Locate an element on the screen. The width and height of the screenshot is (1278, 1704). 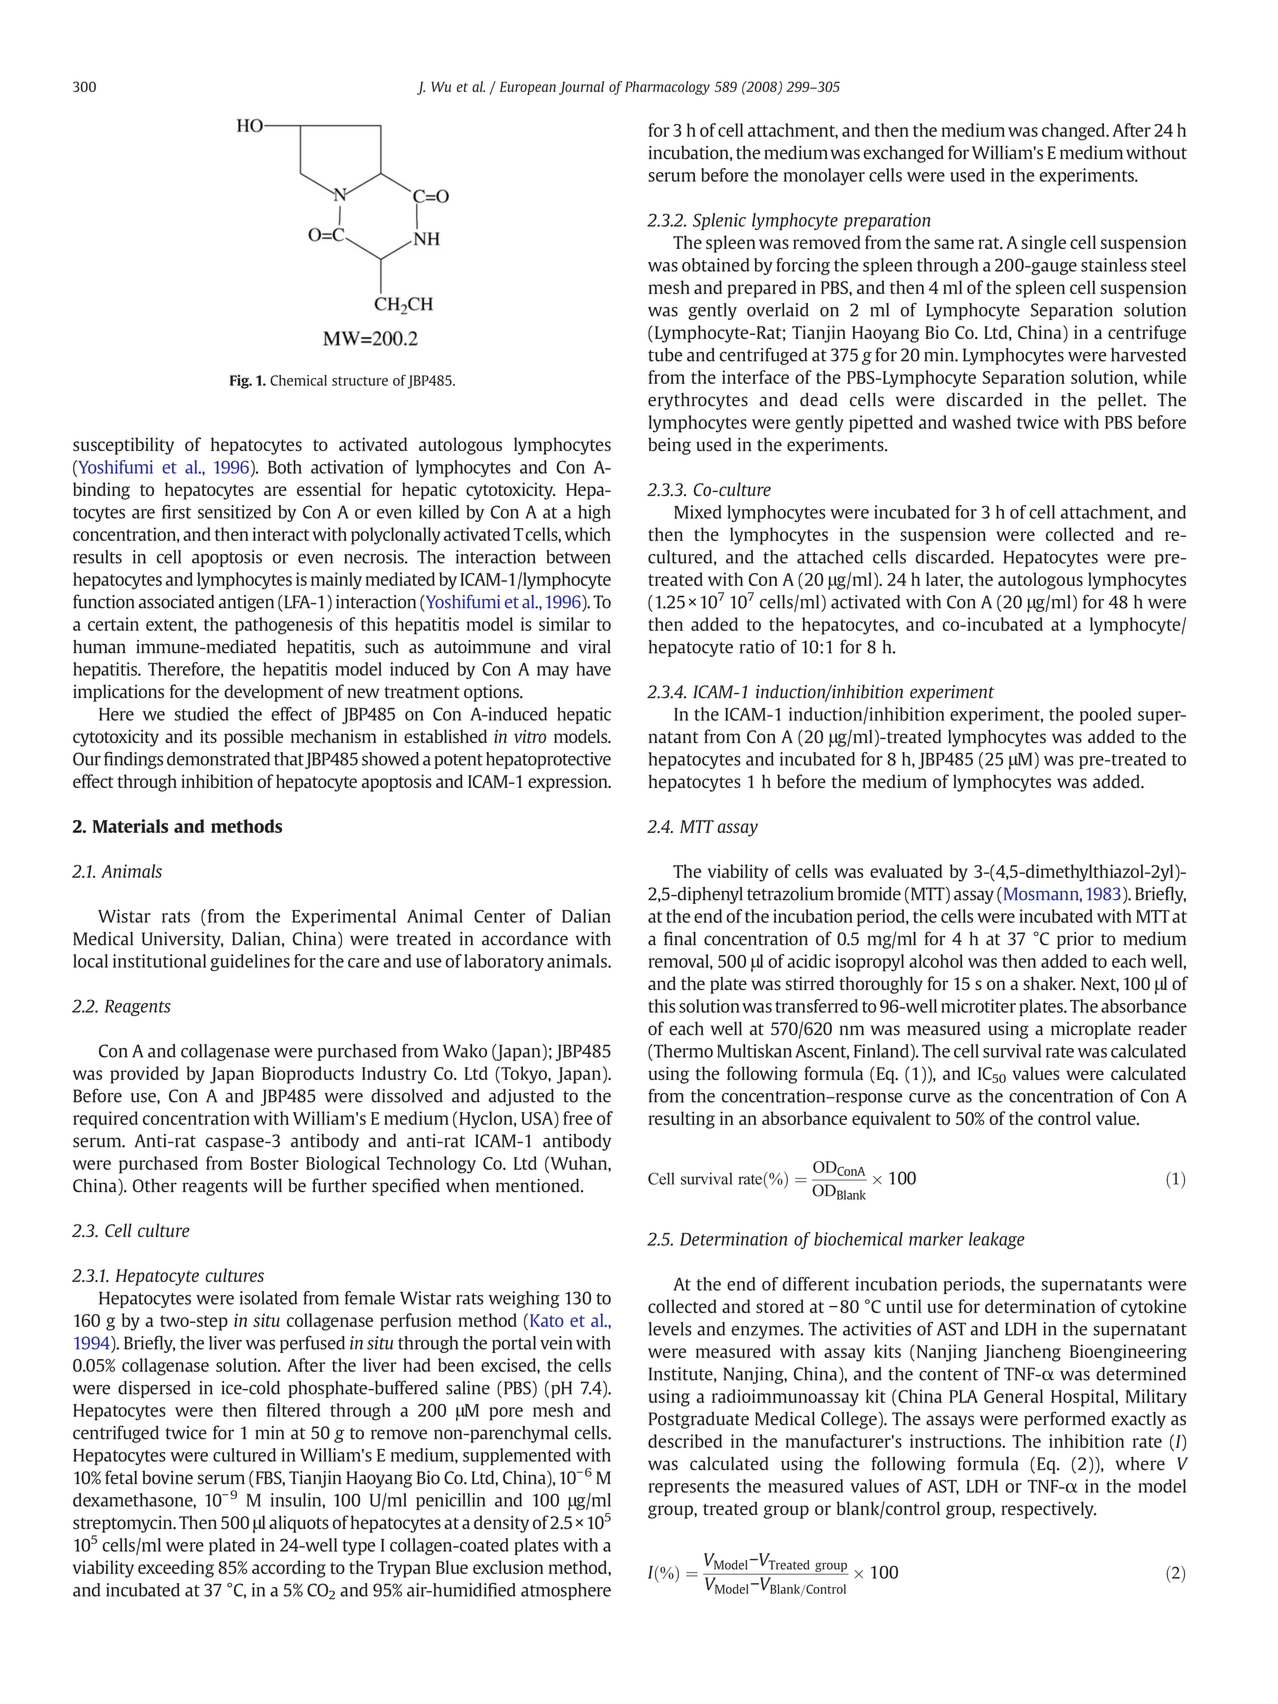
Pharmacology is located at coordinates (667, 88).
